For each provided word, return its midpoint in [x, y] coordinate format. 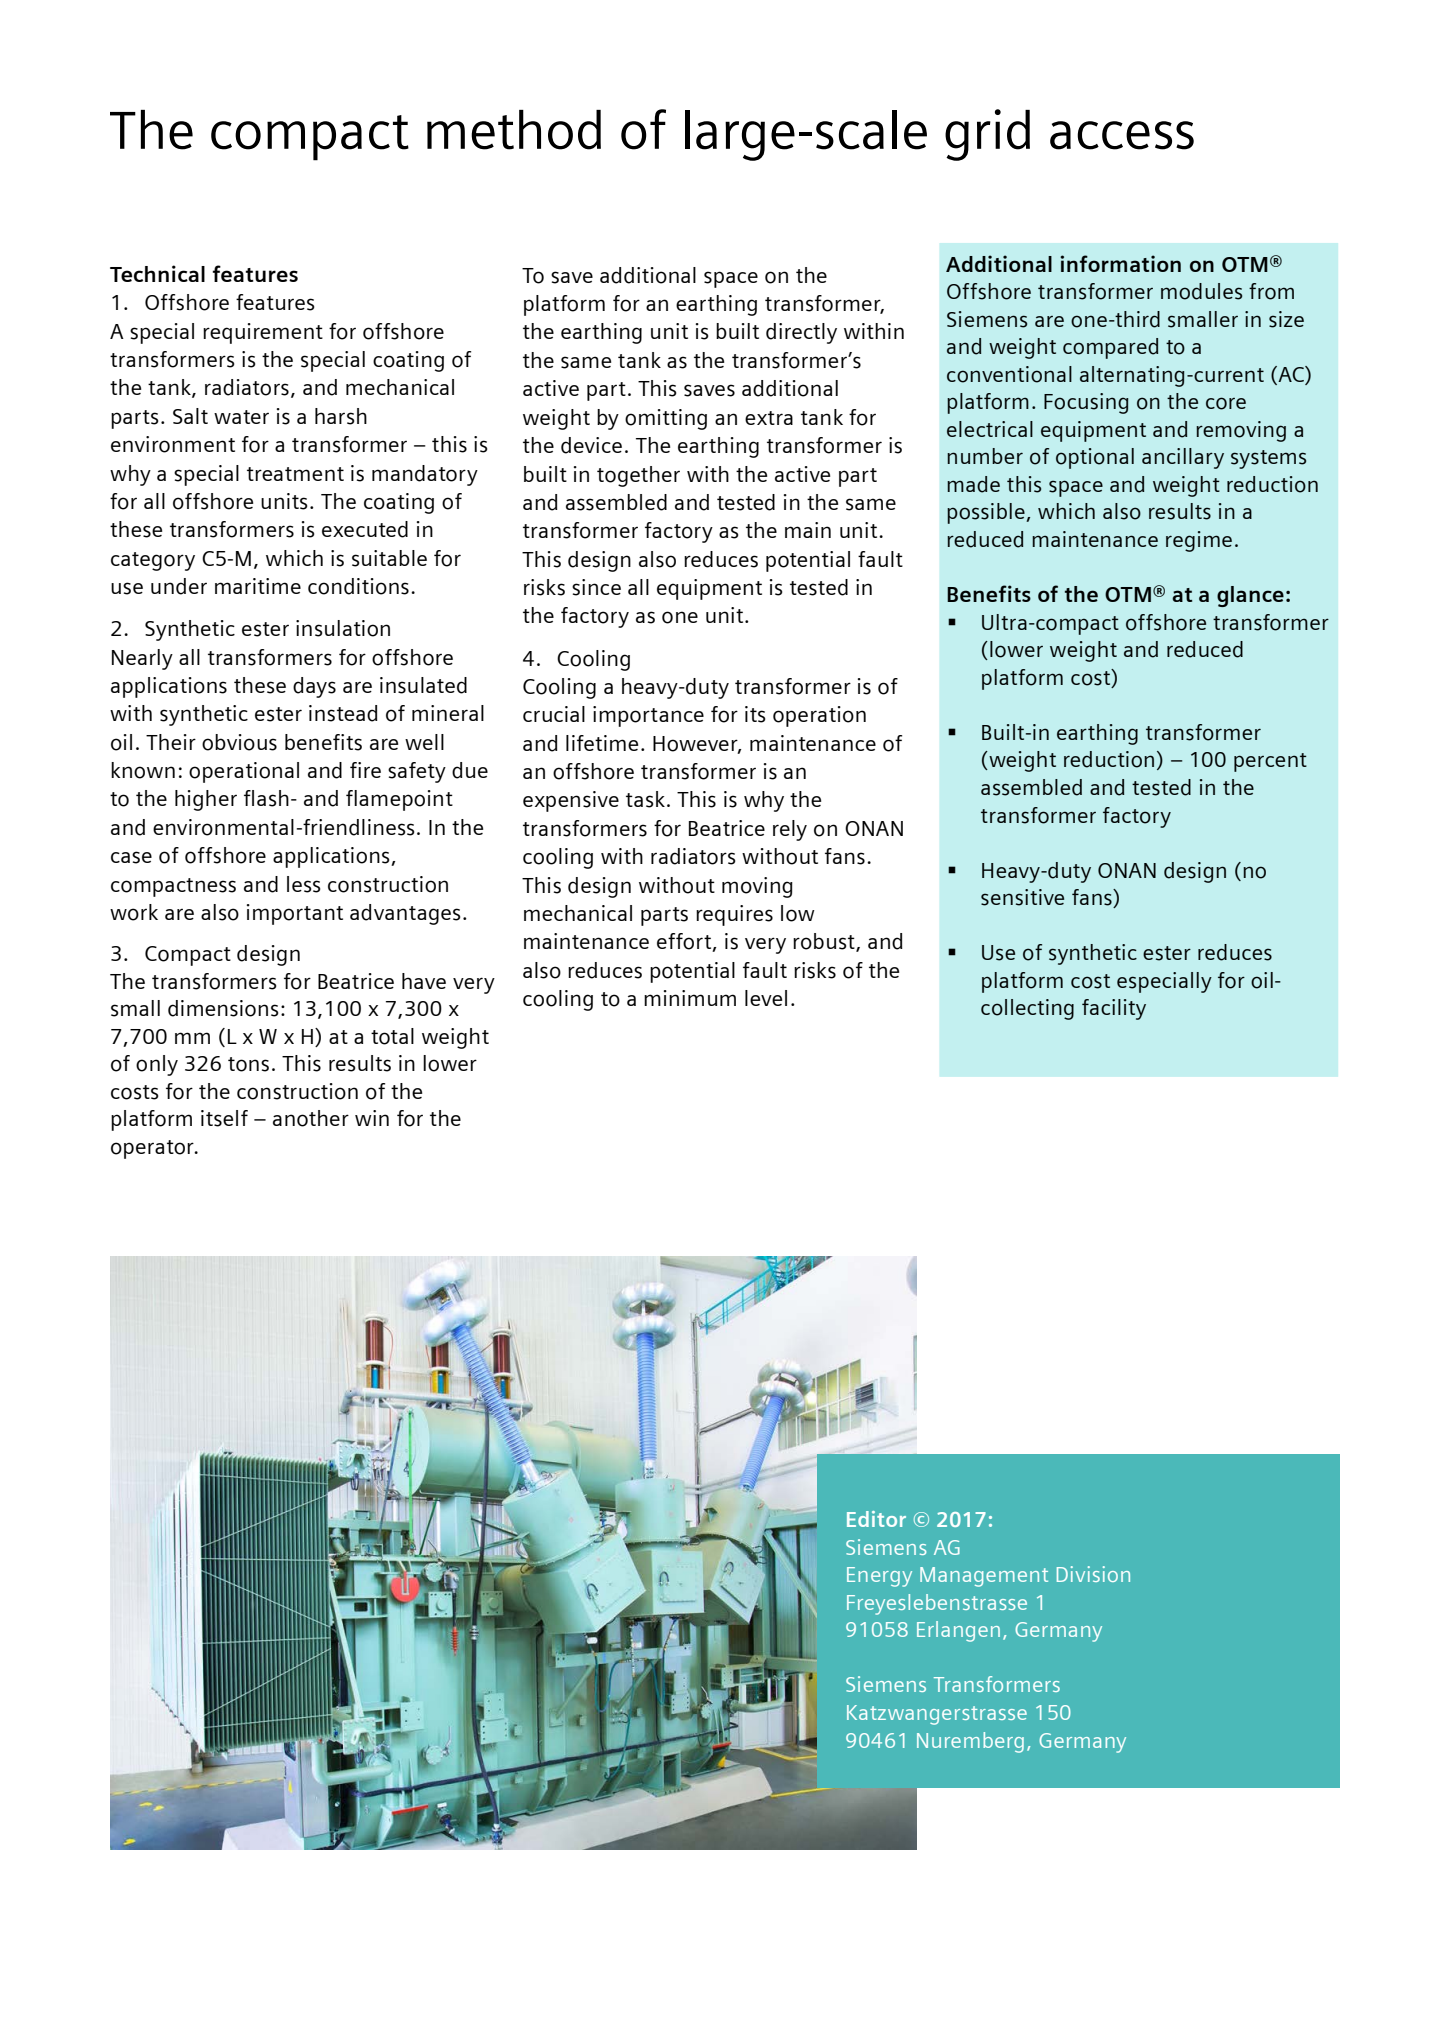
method [514, 130]
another [311, 1118]
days [314, 687]
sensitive [1022, 897]
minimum [690, 998]
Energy [879, 1577]
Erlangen [958, 1631]
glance [1250, 596]
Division [1093, 1574]
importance [648, 716]
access [1122, 135]
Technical [157, 273]
